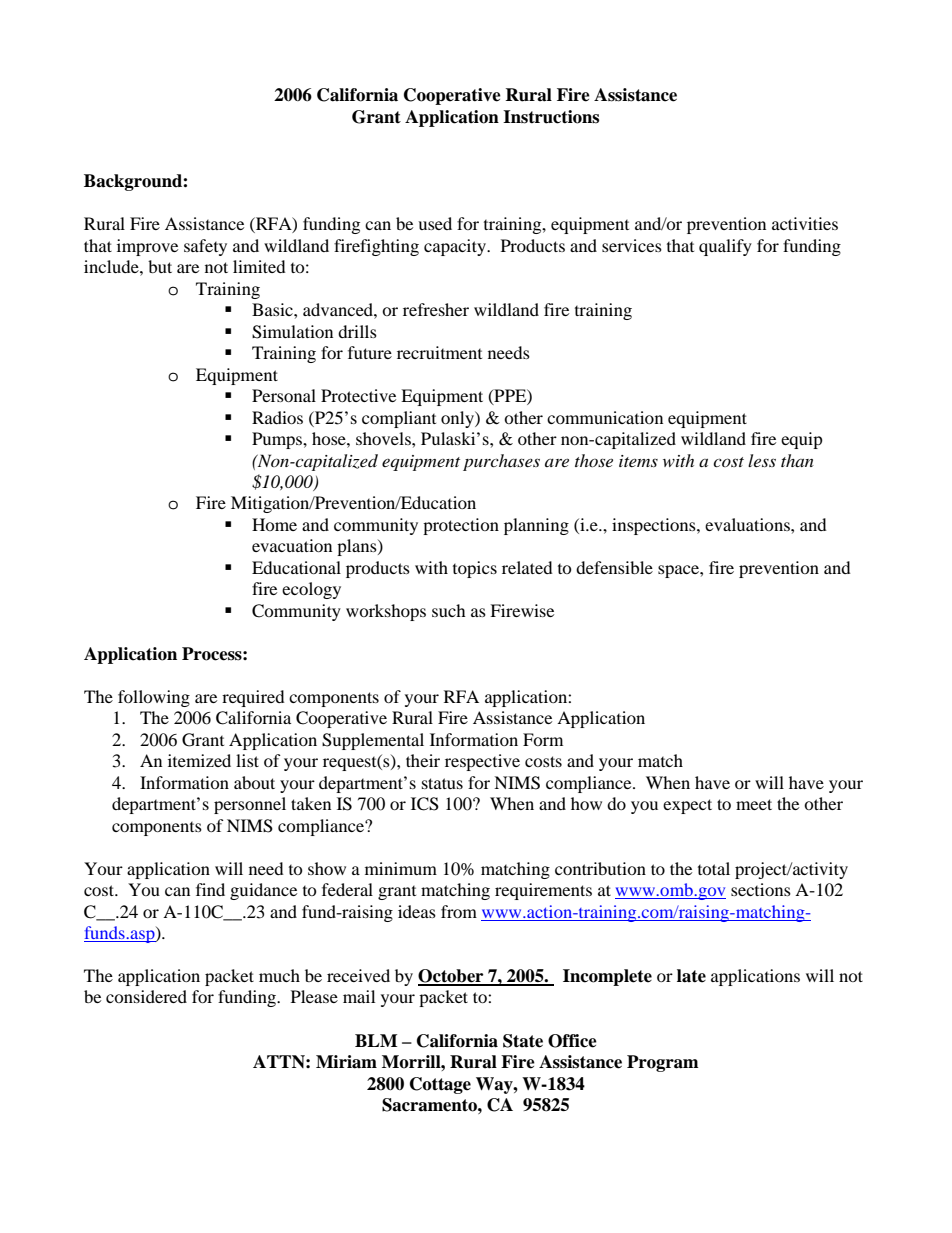  I want to click on ecology, so click(311, 590).
